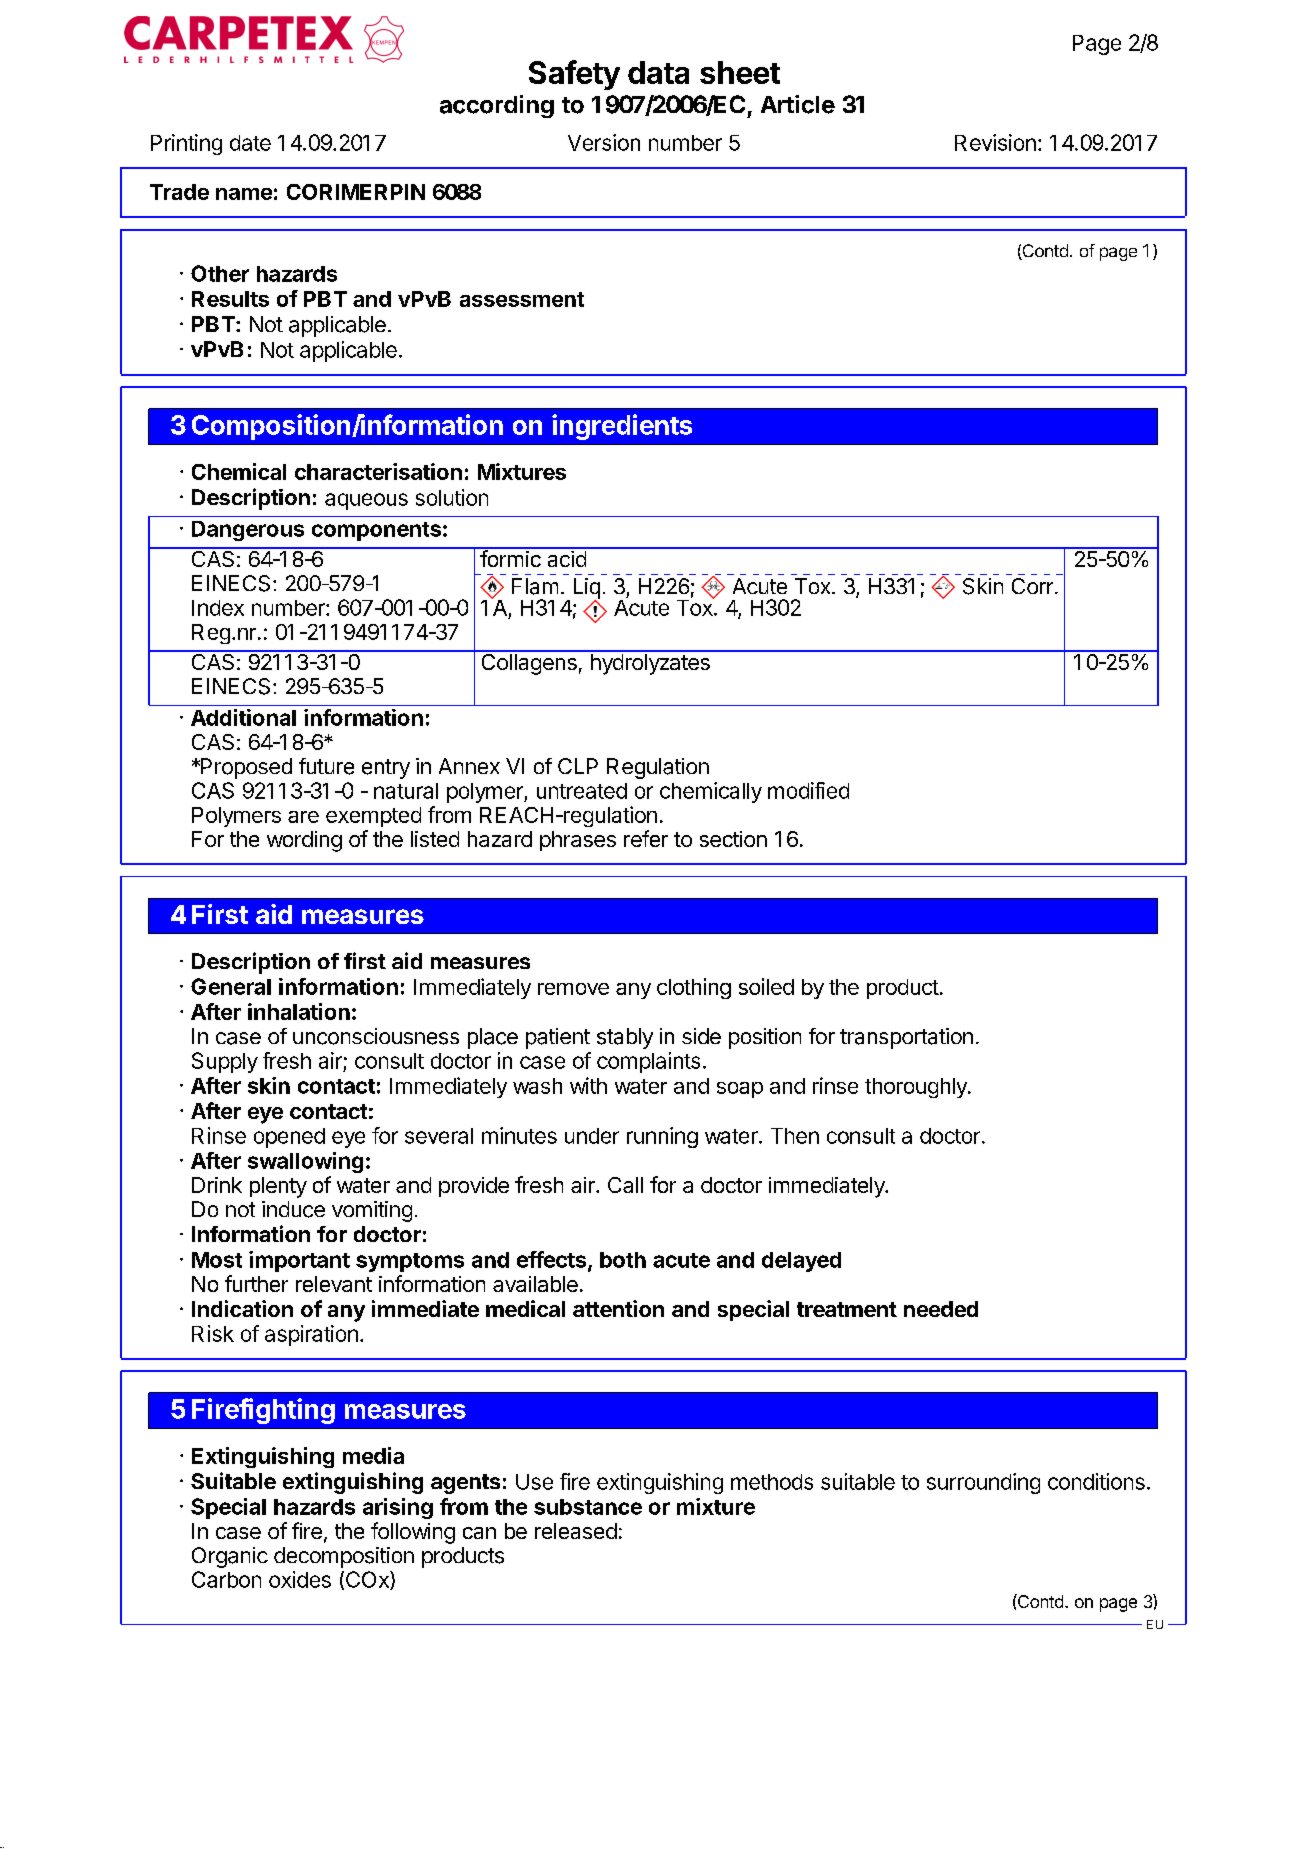 The height and width of the screenshot is (1849, 1307). What do you see at coordinates (300, 1579) in the screenshot?
I see `oxides` at bounding box center [300, 1579].
